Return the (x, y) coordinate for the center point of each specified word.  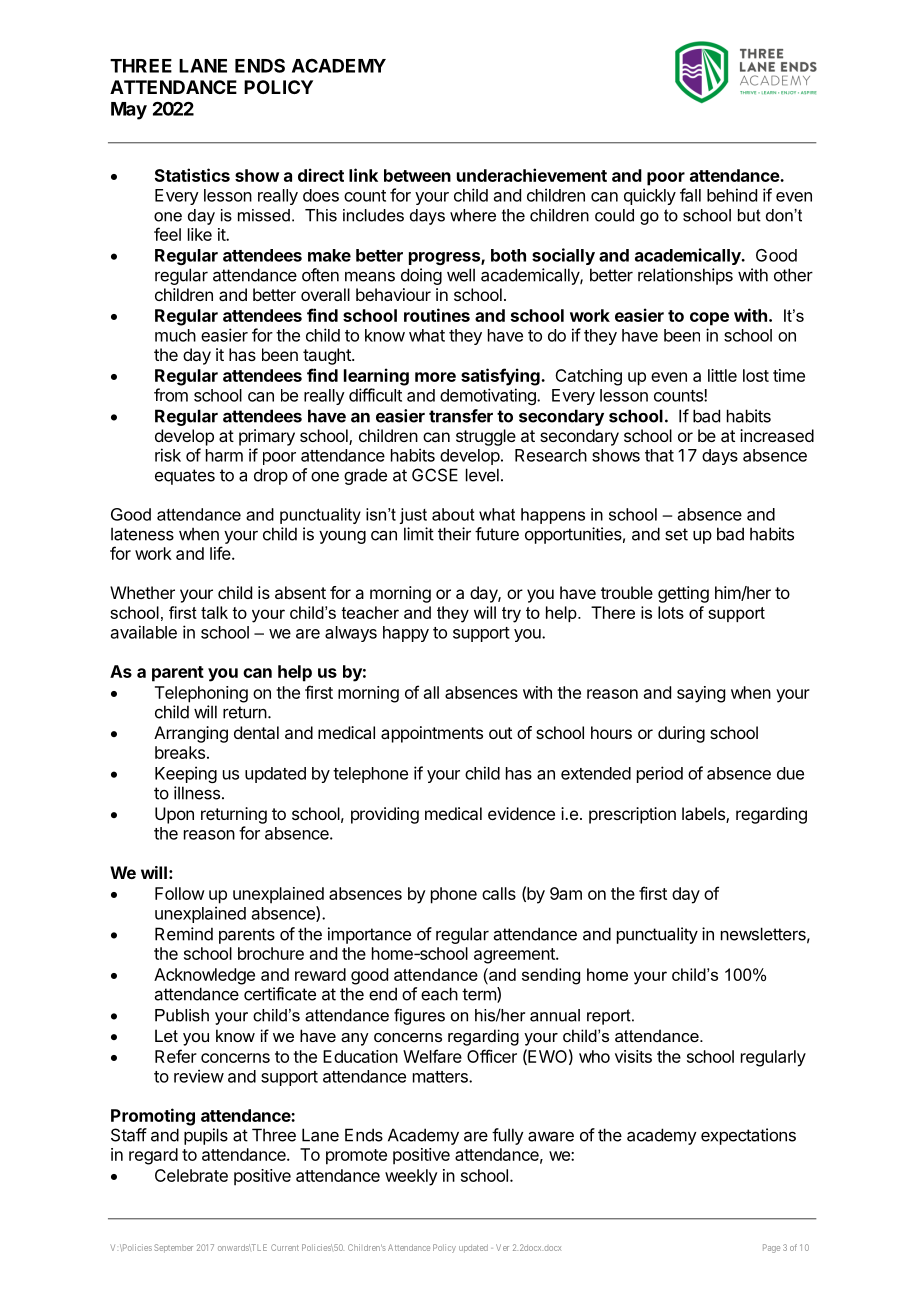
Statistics (192, 175)
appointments (432, 734)
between (417, 175)
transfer (461, 416)
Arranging (191, 734)
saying (701, 694)
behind (732, 195)
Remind (184, 934)
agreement (515, 956)
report (610, 1017)
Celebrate (191, 1175)
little (722, 375)
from (171, 395)
